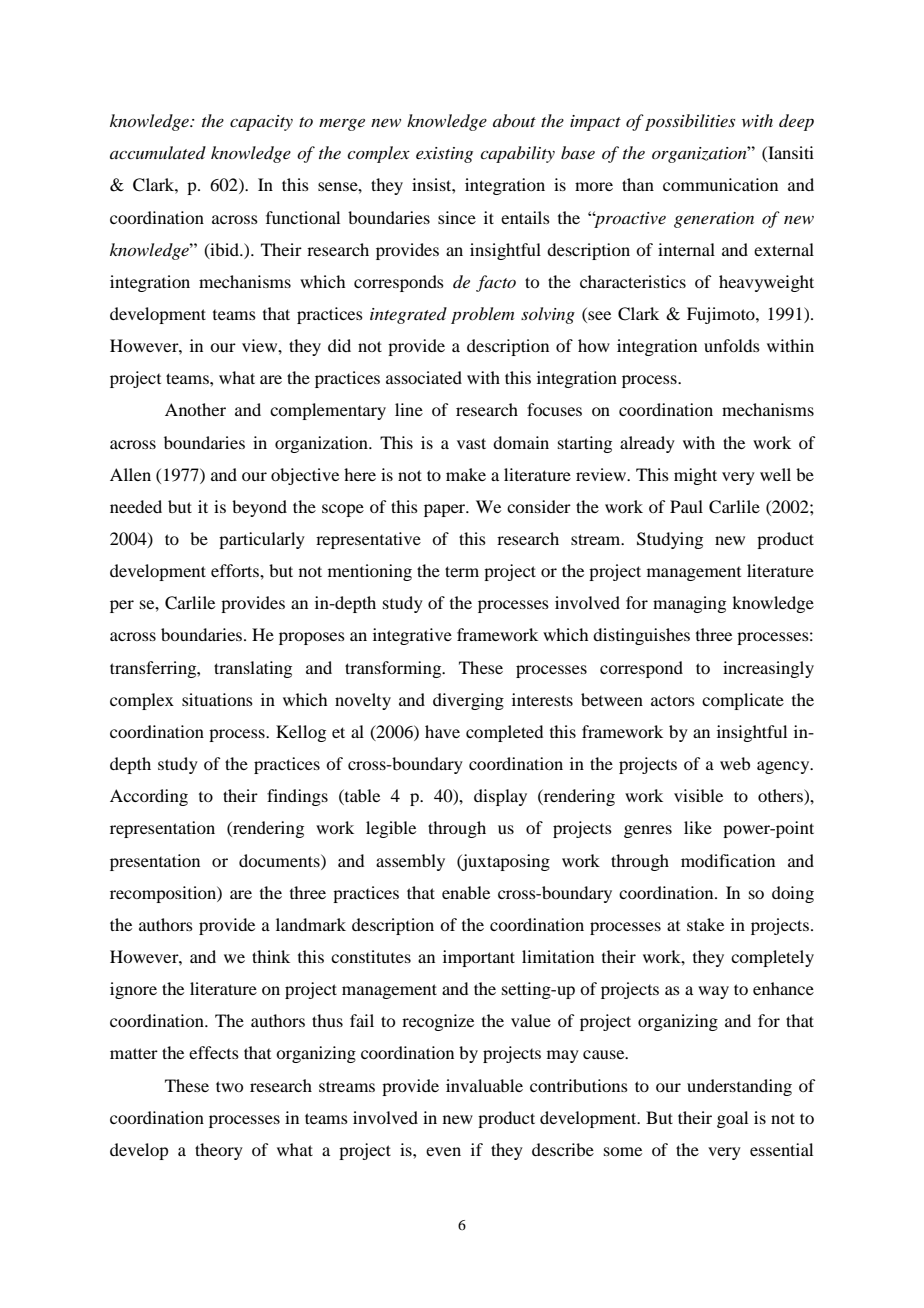  Describe the element at coordinates (280, 860) in the image. I see `documents` at that location.
